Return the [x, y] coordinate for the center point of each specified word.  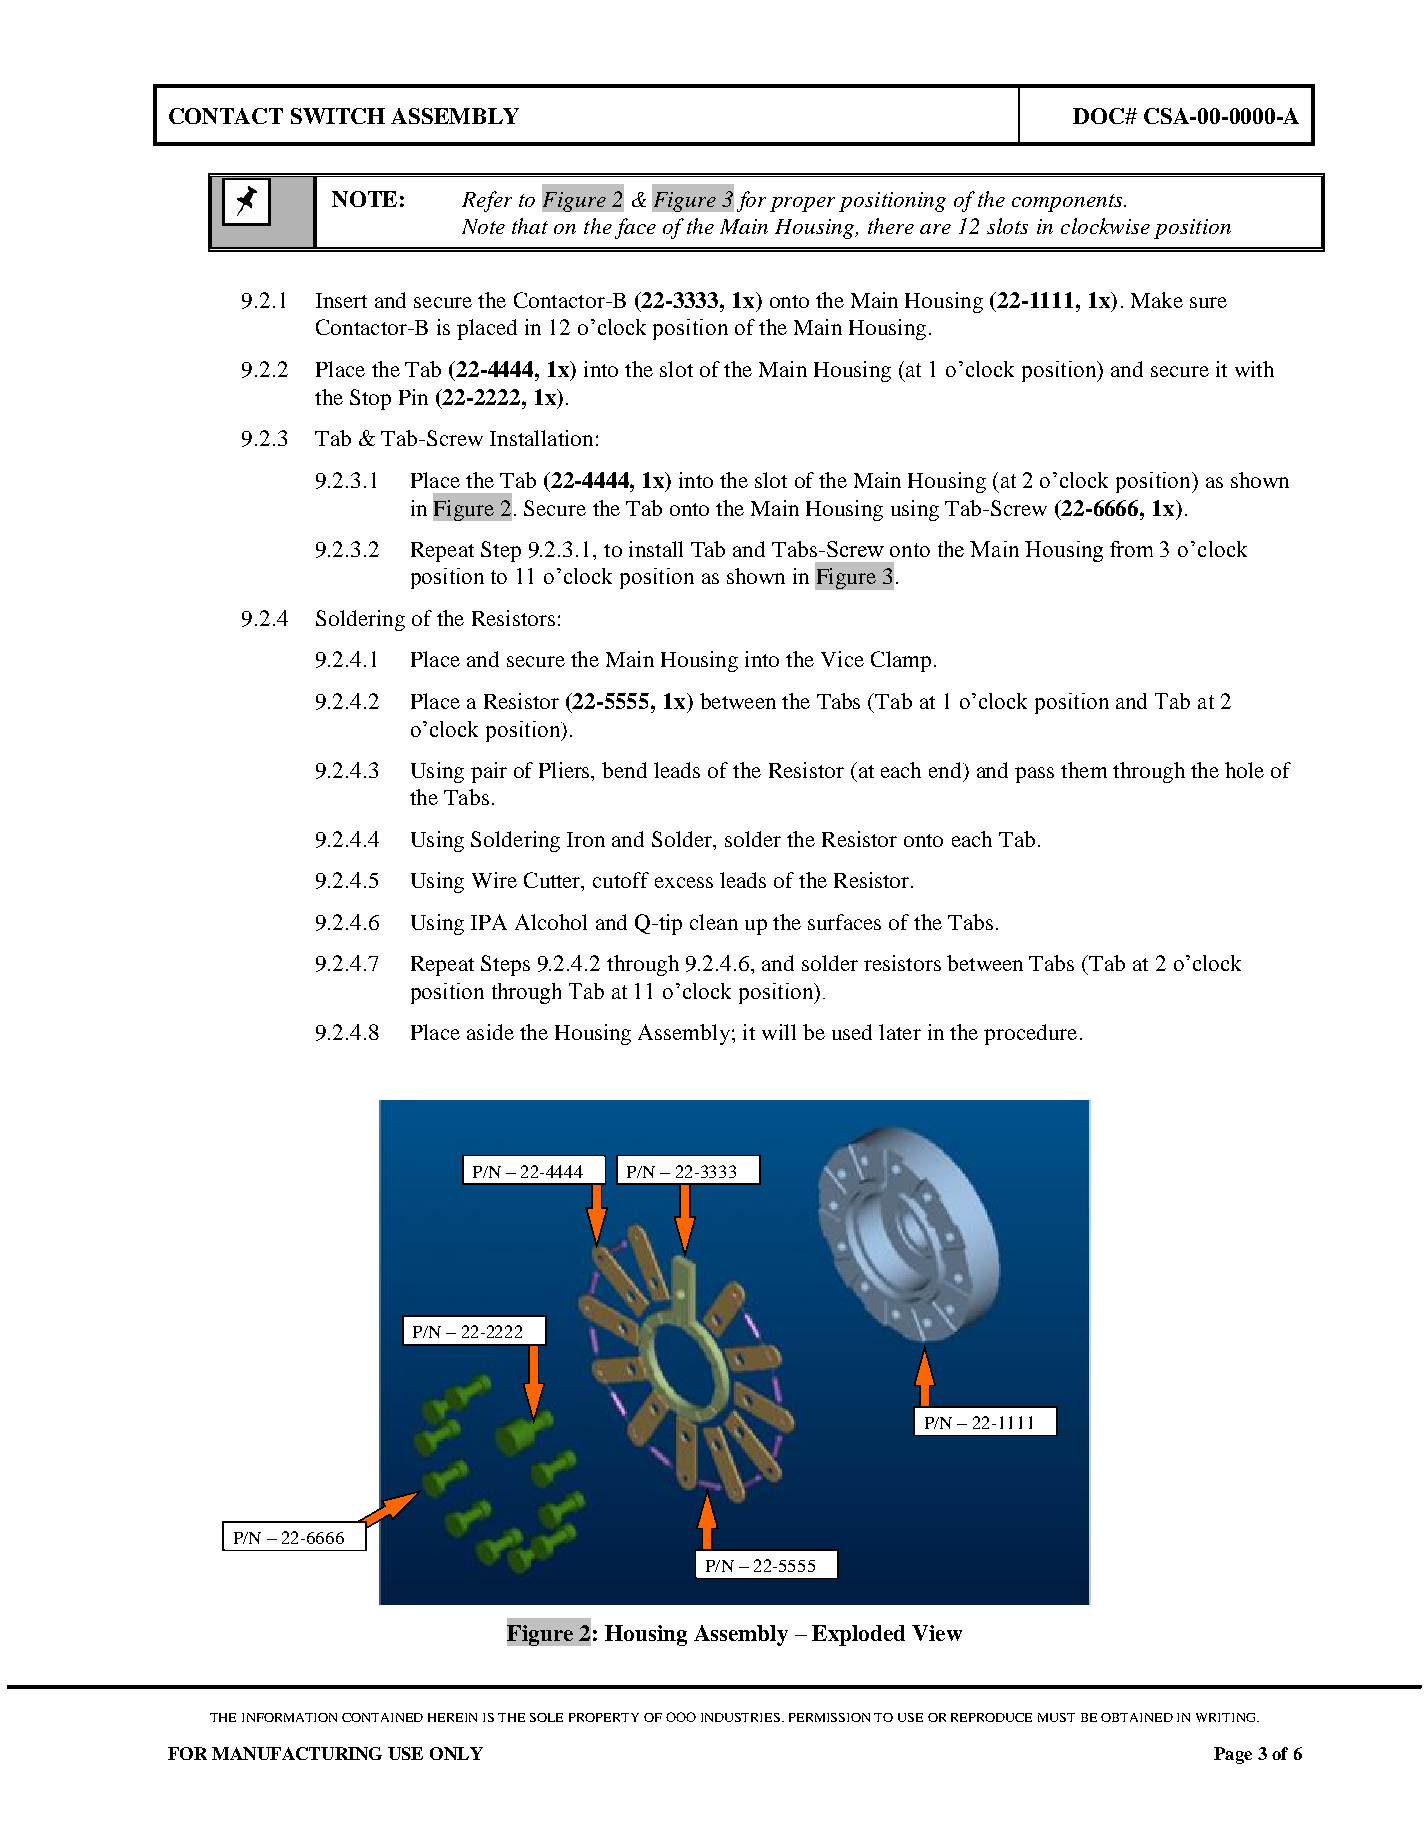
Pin [413, 397]
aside [490, 1032]
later [900, 1032]
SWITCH [338, 116]
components [1068, 203]
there [891, 226]
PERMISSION [829, 1717]
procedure [1030, 1034]
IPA [489, 922]
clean [714, 922]
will [779, 1032]
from [1131, 549]
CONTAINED [382, 1717]
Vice [842, 659]
